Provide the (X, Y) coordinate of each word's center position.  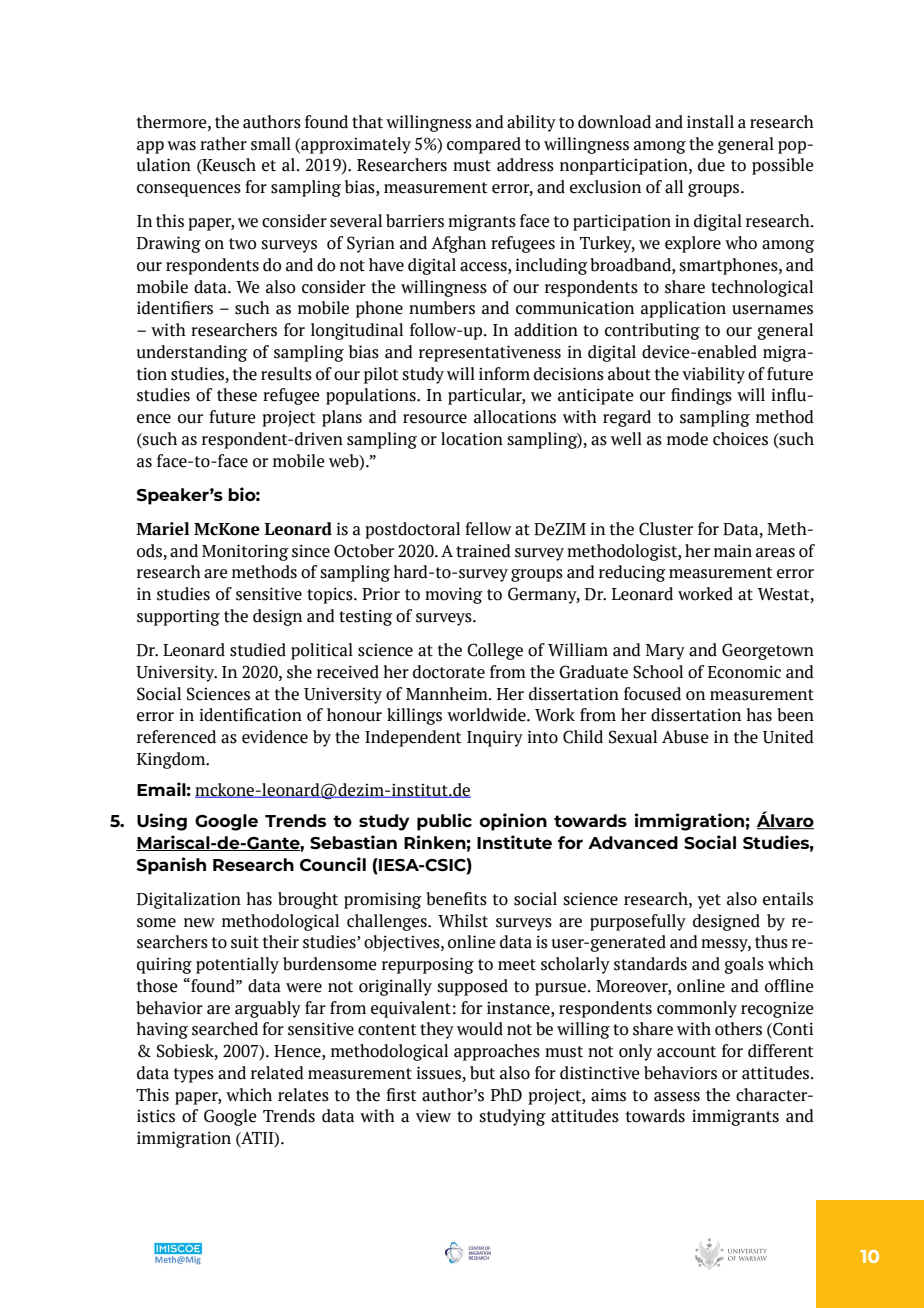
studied (258, 650)
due (711, 165)
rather (223, 144)
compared (484, 145)
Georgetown (768, 651)
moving (454, 595)
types (194, 1075)
